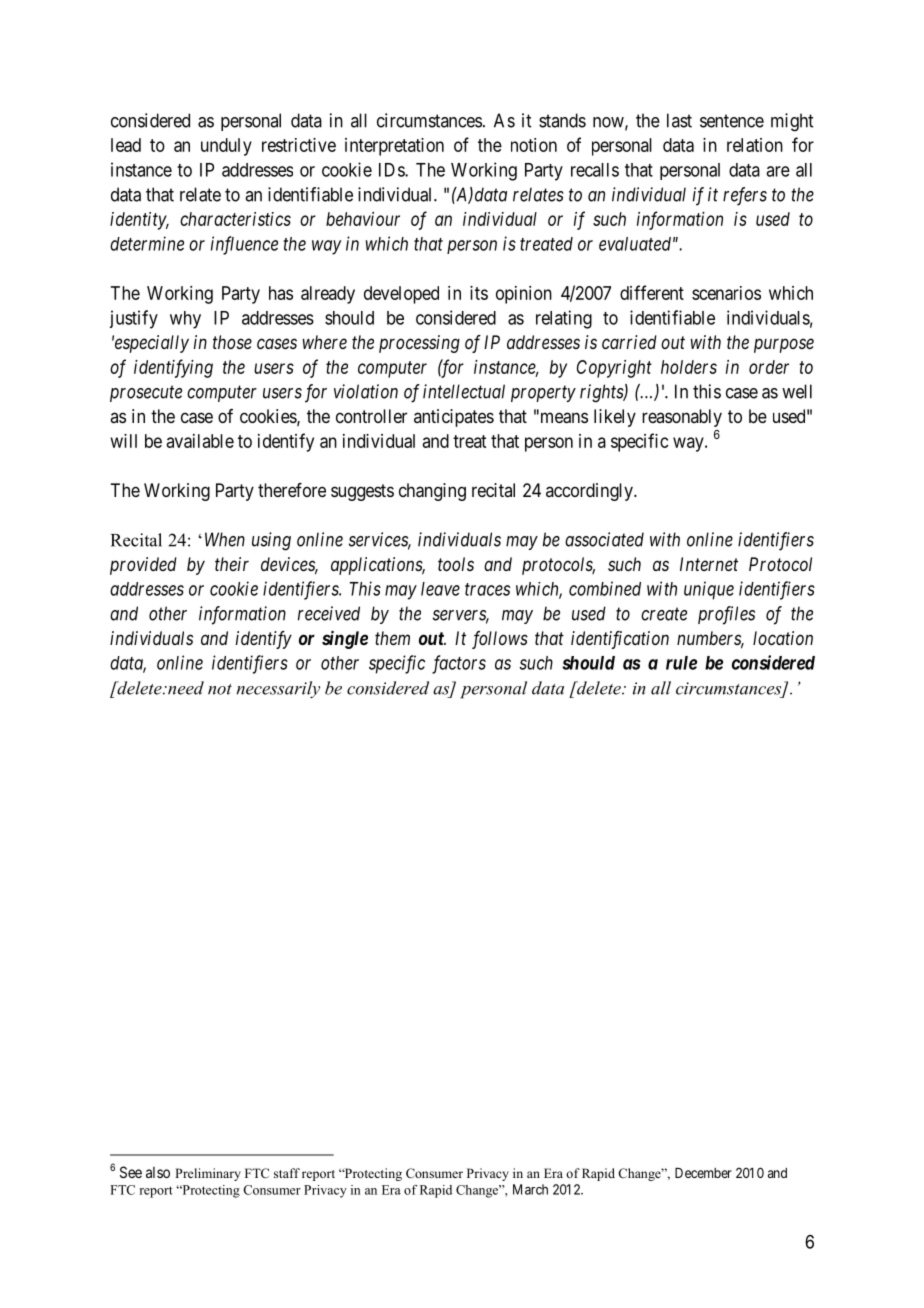 This screenshot has height=1308, width=924. Describe the element at coordinates (200, 441) in the screenshot. I see `available` at that location.
